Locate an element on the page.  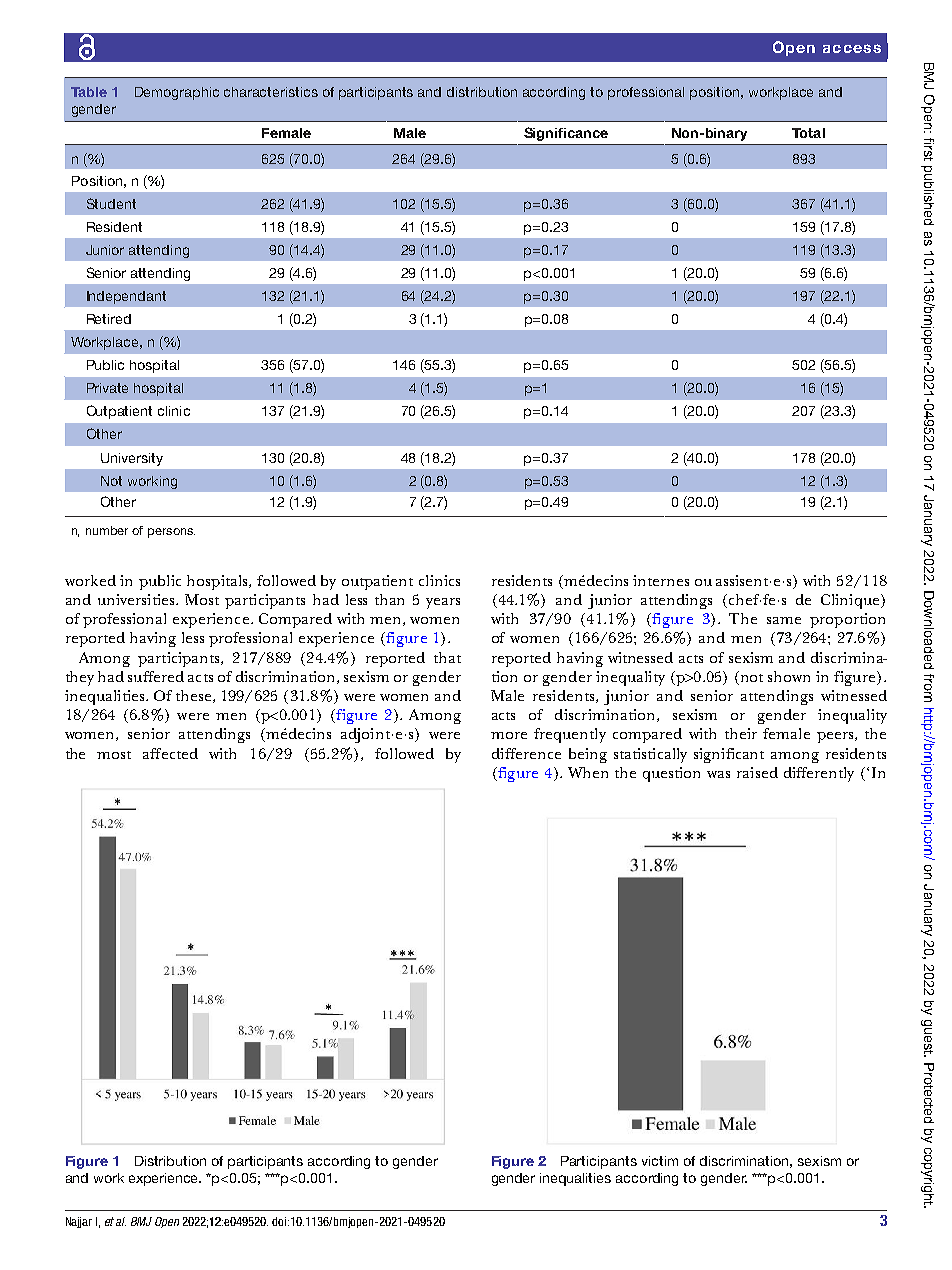
persons is located at coordinates (171, 533).
